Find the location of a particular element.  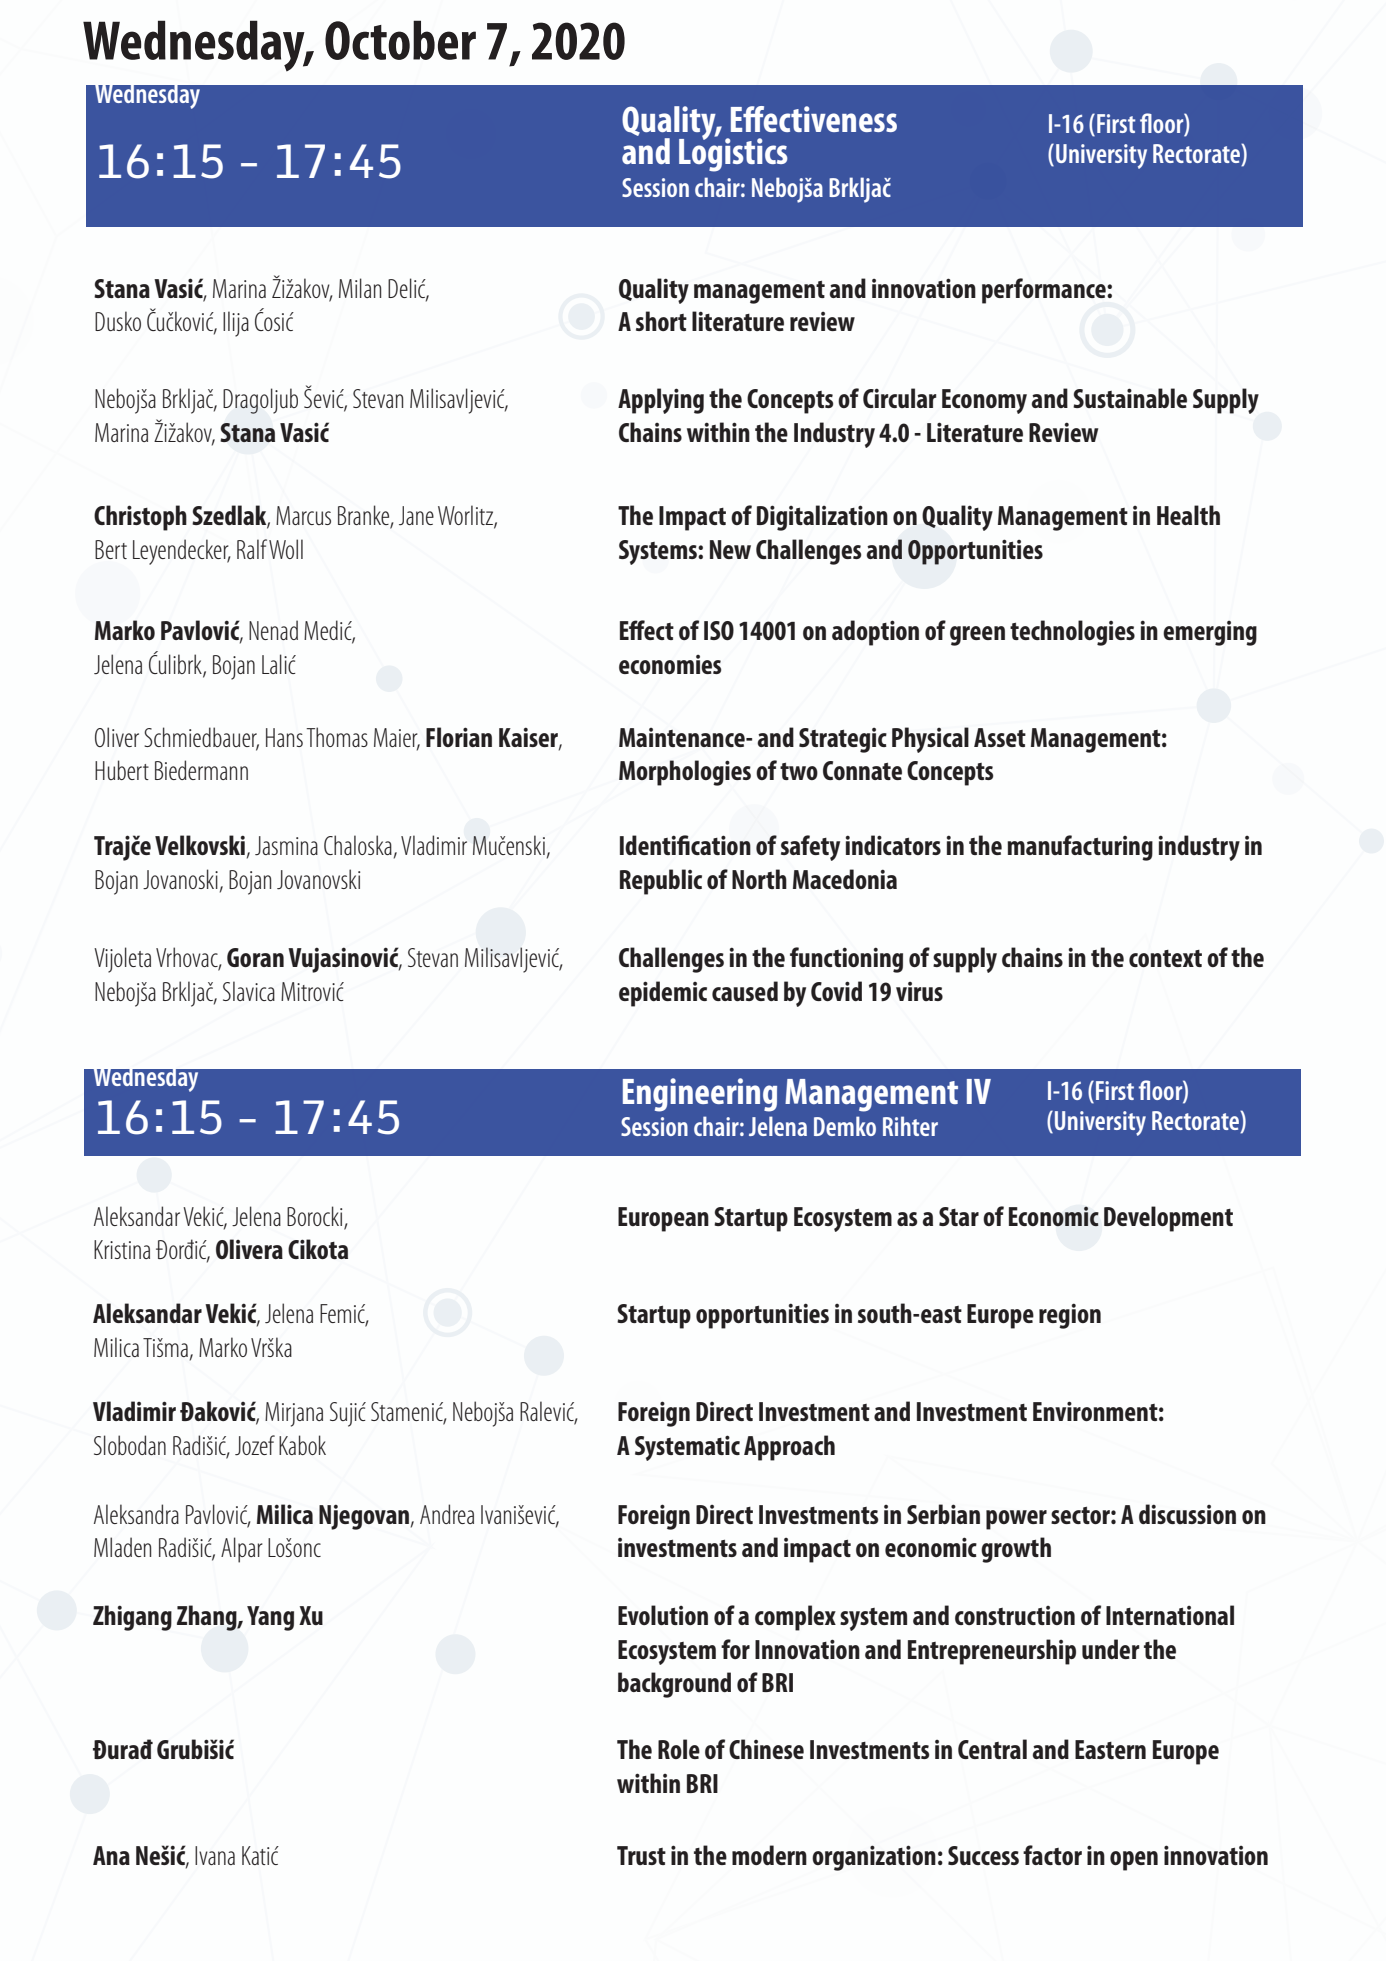

economies is located at coordinates (670, 664).
